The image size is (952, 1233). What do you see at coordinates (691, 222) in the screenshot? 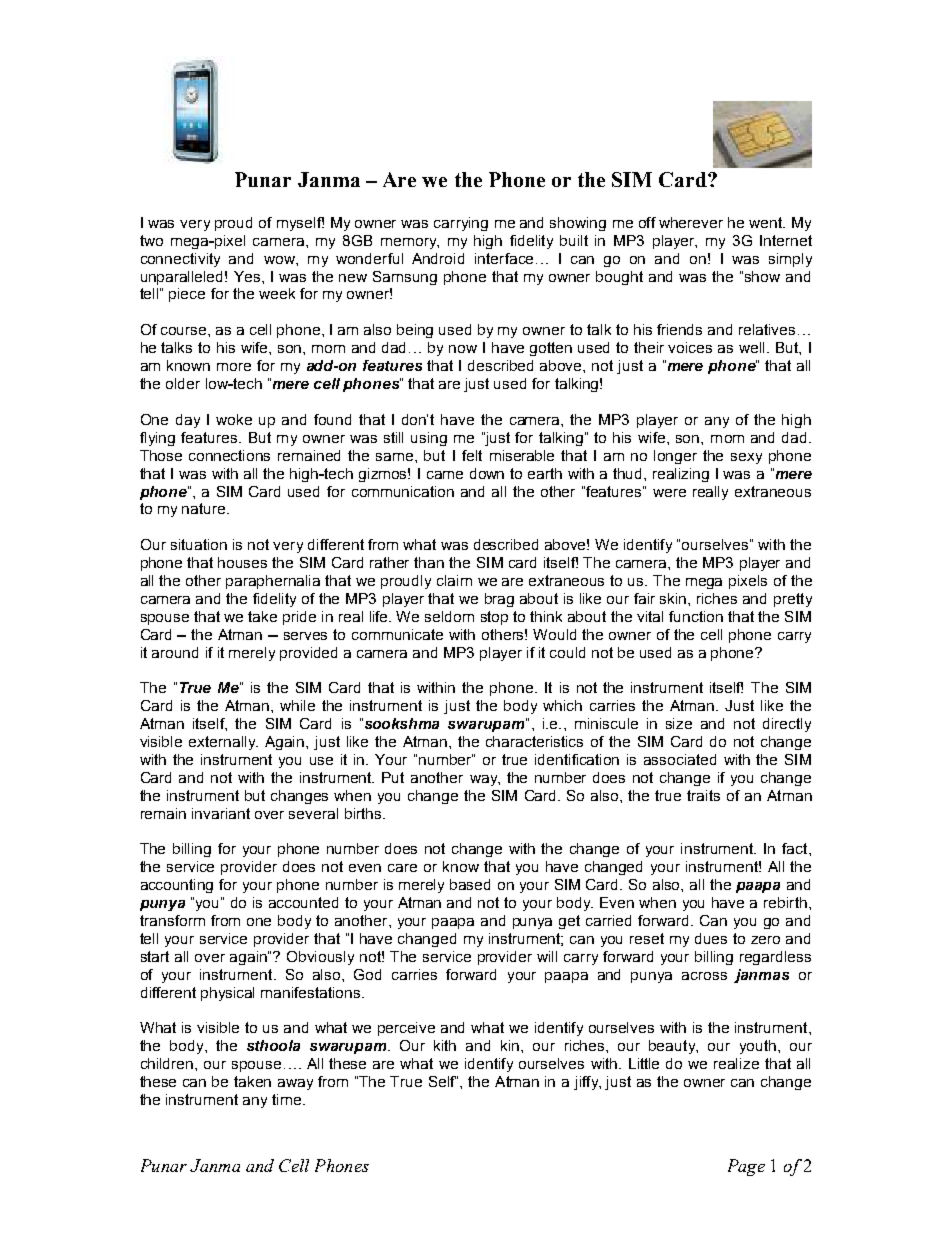
I see `wherever` at bounding box center [691, 222].
